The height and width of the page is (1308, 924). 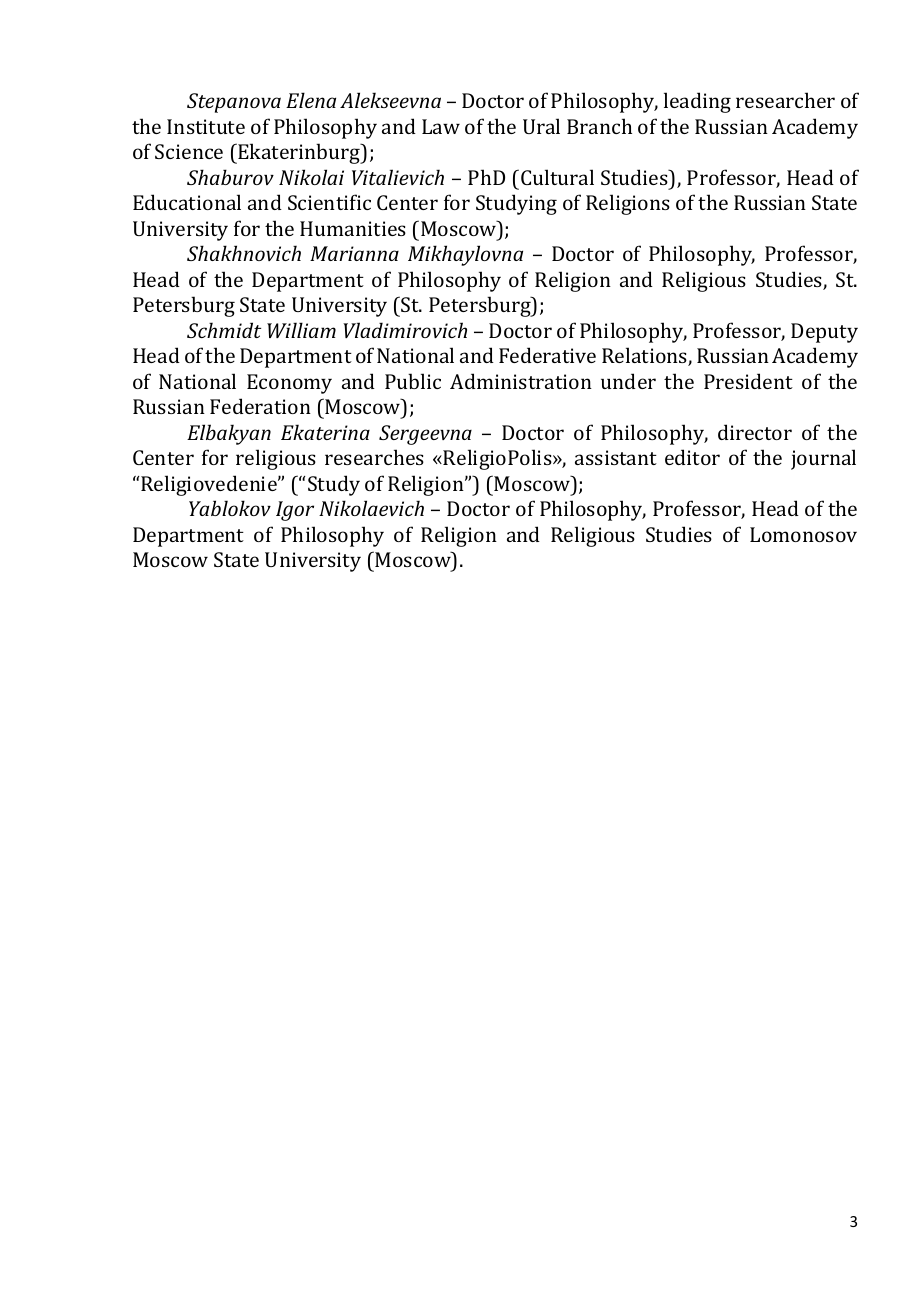 What do you see at coordinates (295, 511) in the page?
I see `Igor` at bounding box center [295, 511].
